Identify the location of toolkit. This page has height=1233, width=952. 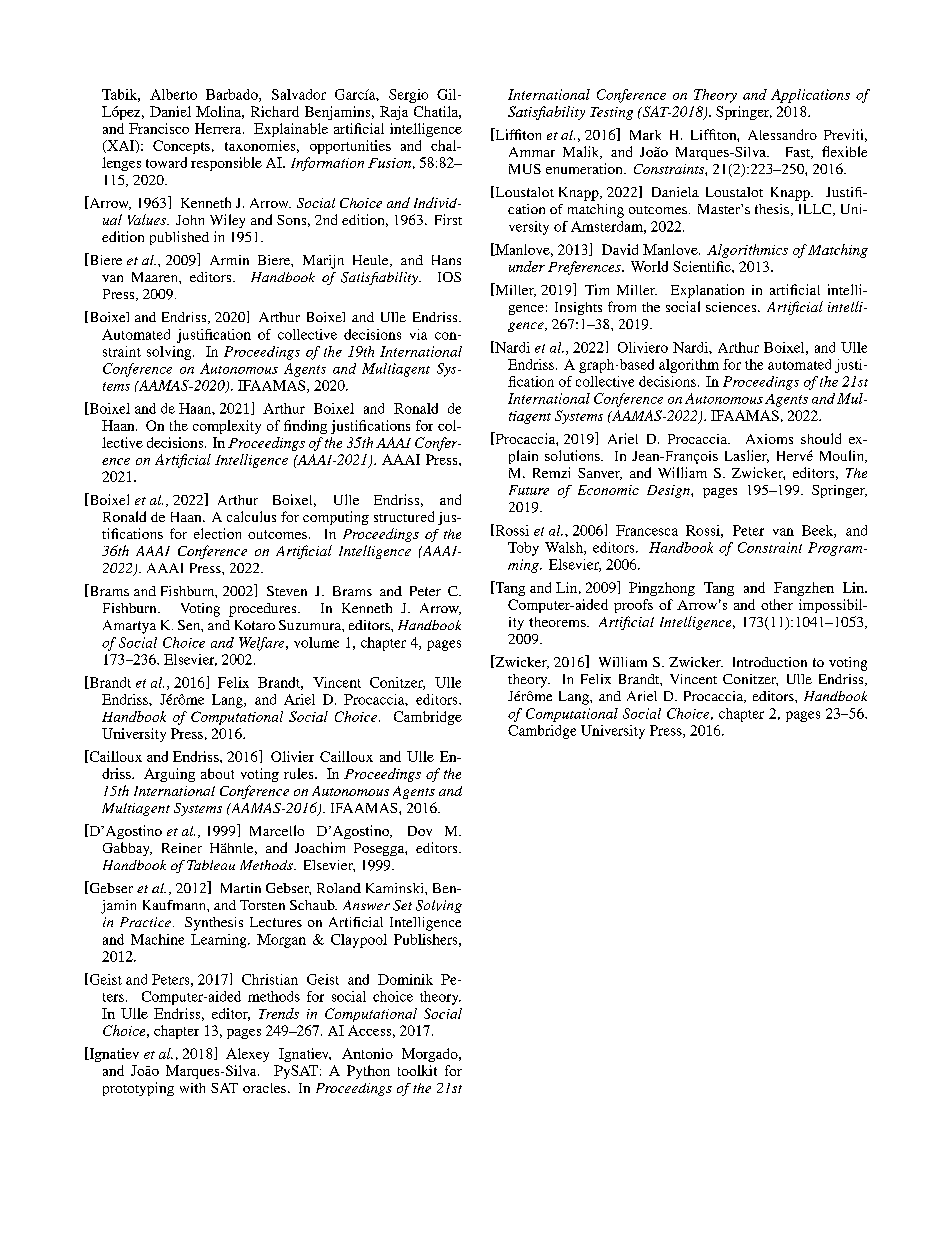
(417, 1070).
